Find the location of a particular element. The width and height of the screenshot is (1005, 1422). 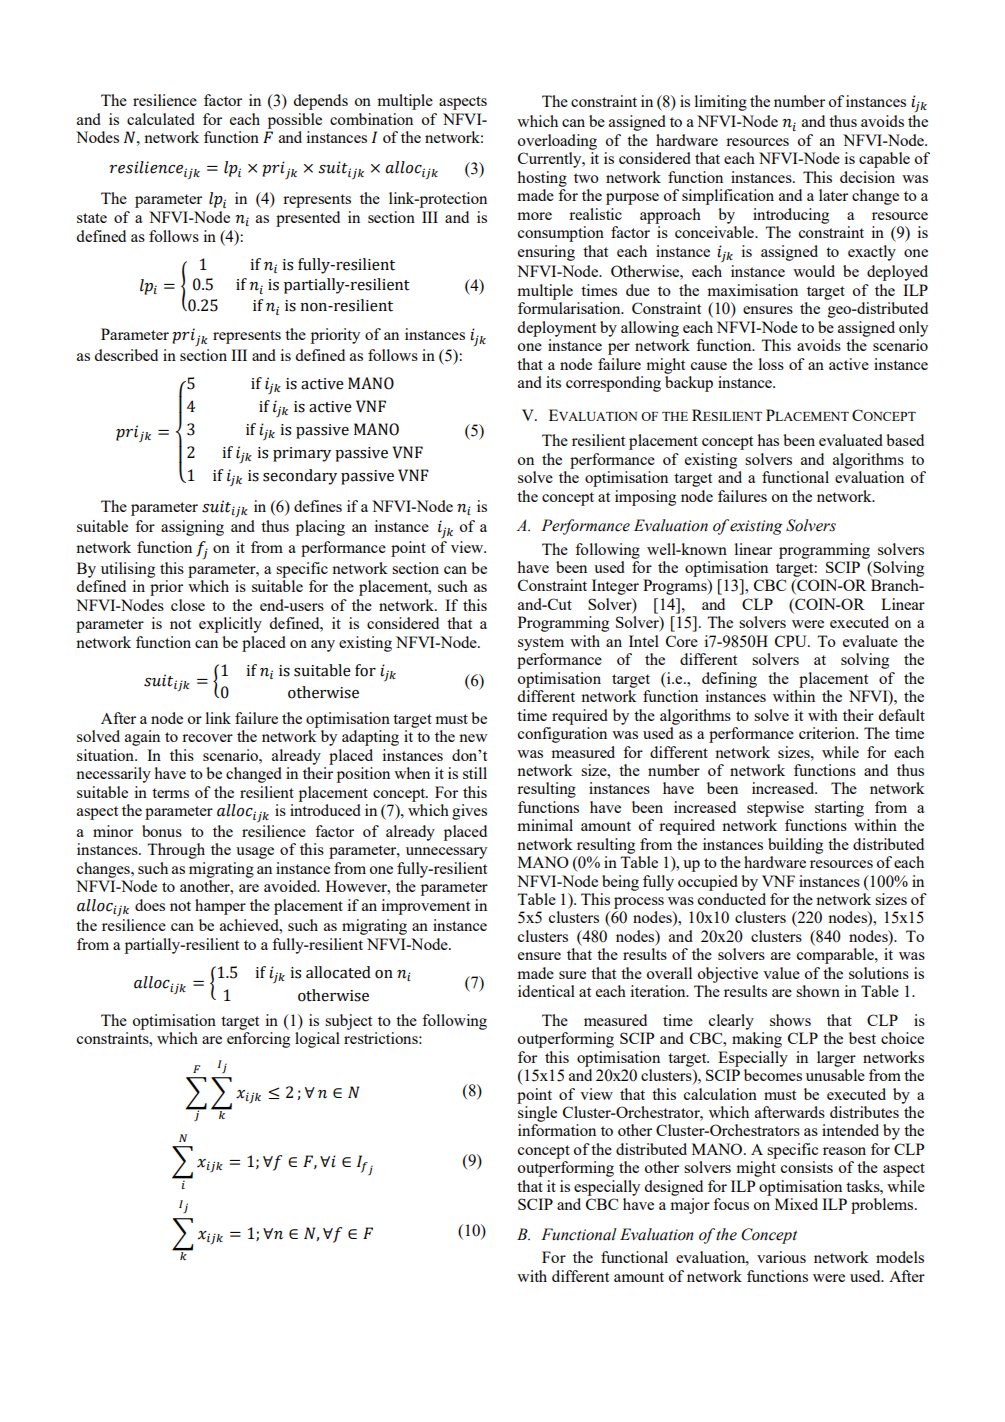

enforcing is located at coordinates (258, 1040).
